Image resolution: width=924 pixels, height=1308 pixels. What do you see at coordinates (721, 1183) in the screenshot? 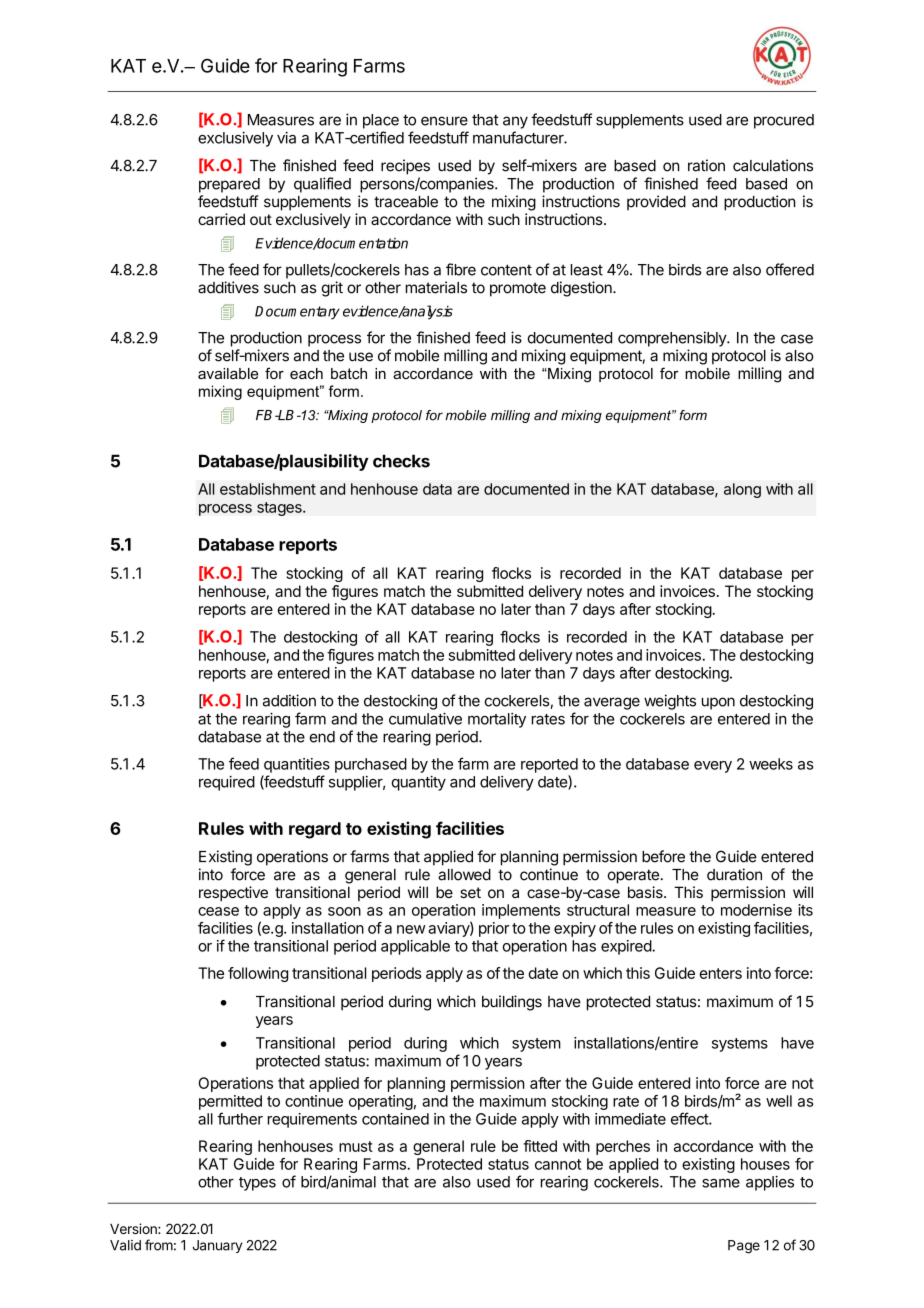
I see `same` at bounding box center [721, 1183].
